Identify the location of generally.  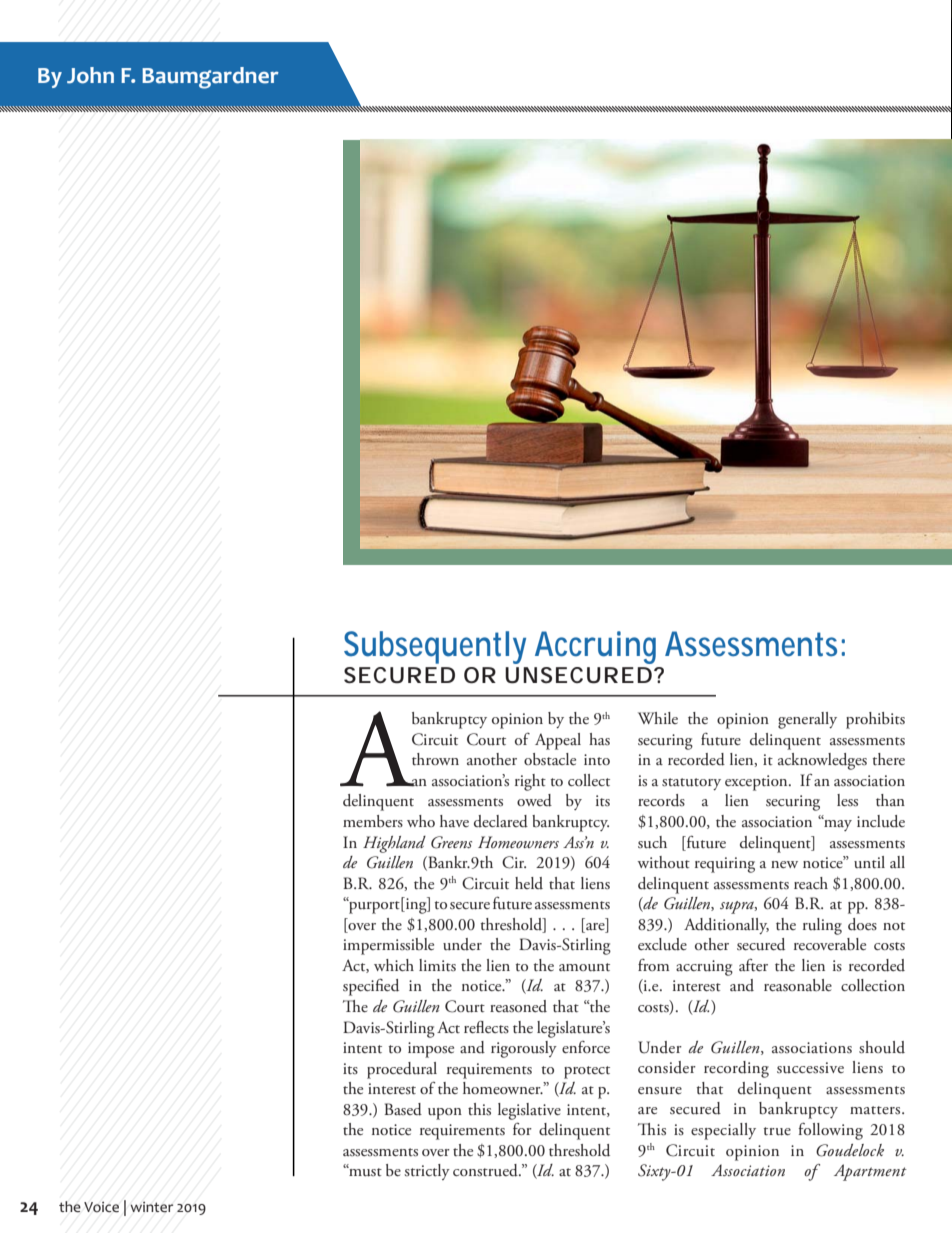
(807, 720).
